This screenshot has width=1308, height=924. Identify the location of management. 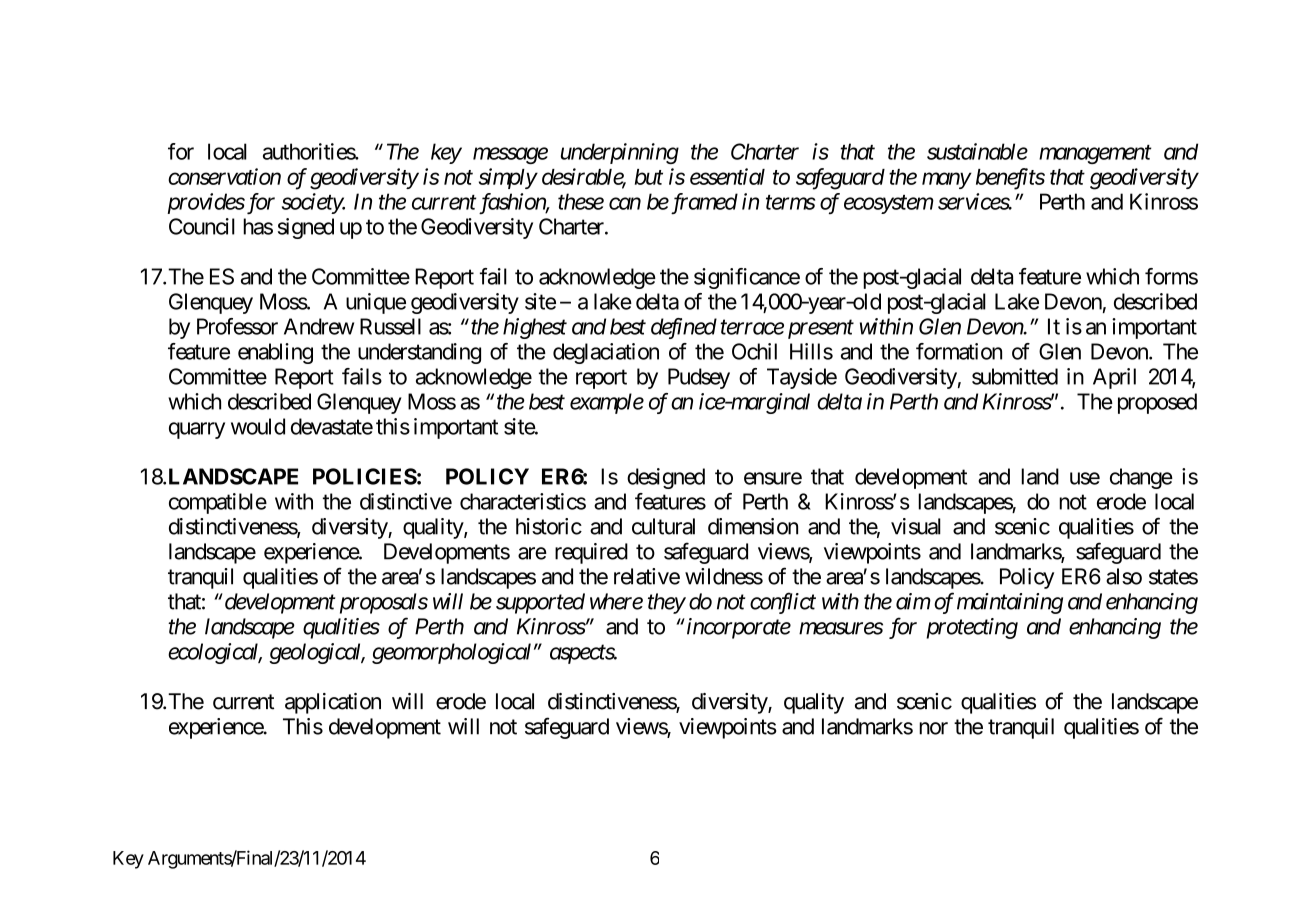
(1095, 154).
